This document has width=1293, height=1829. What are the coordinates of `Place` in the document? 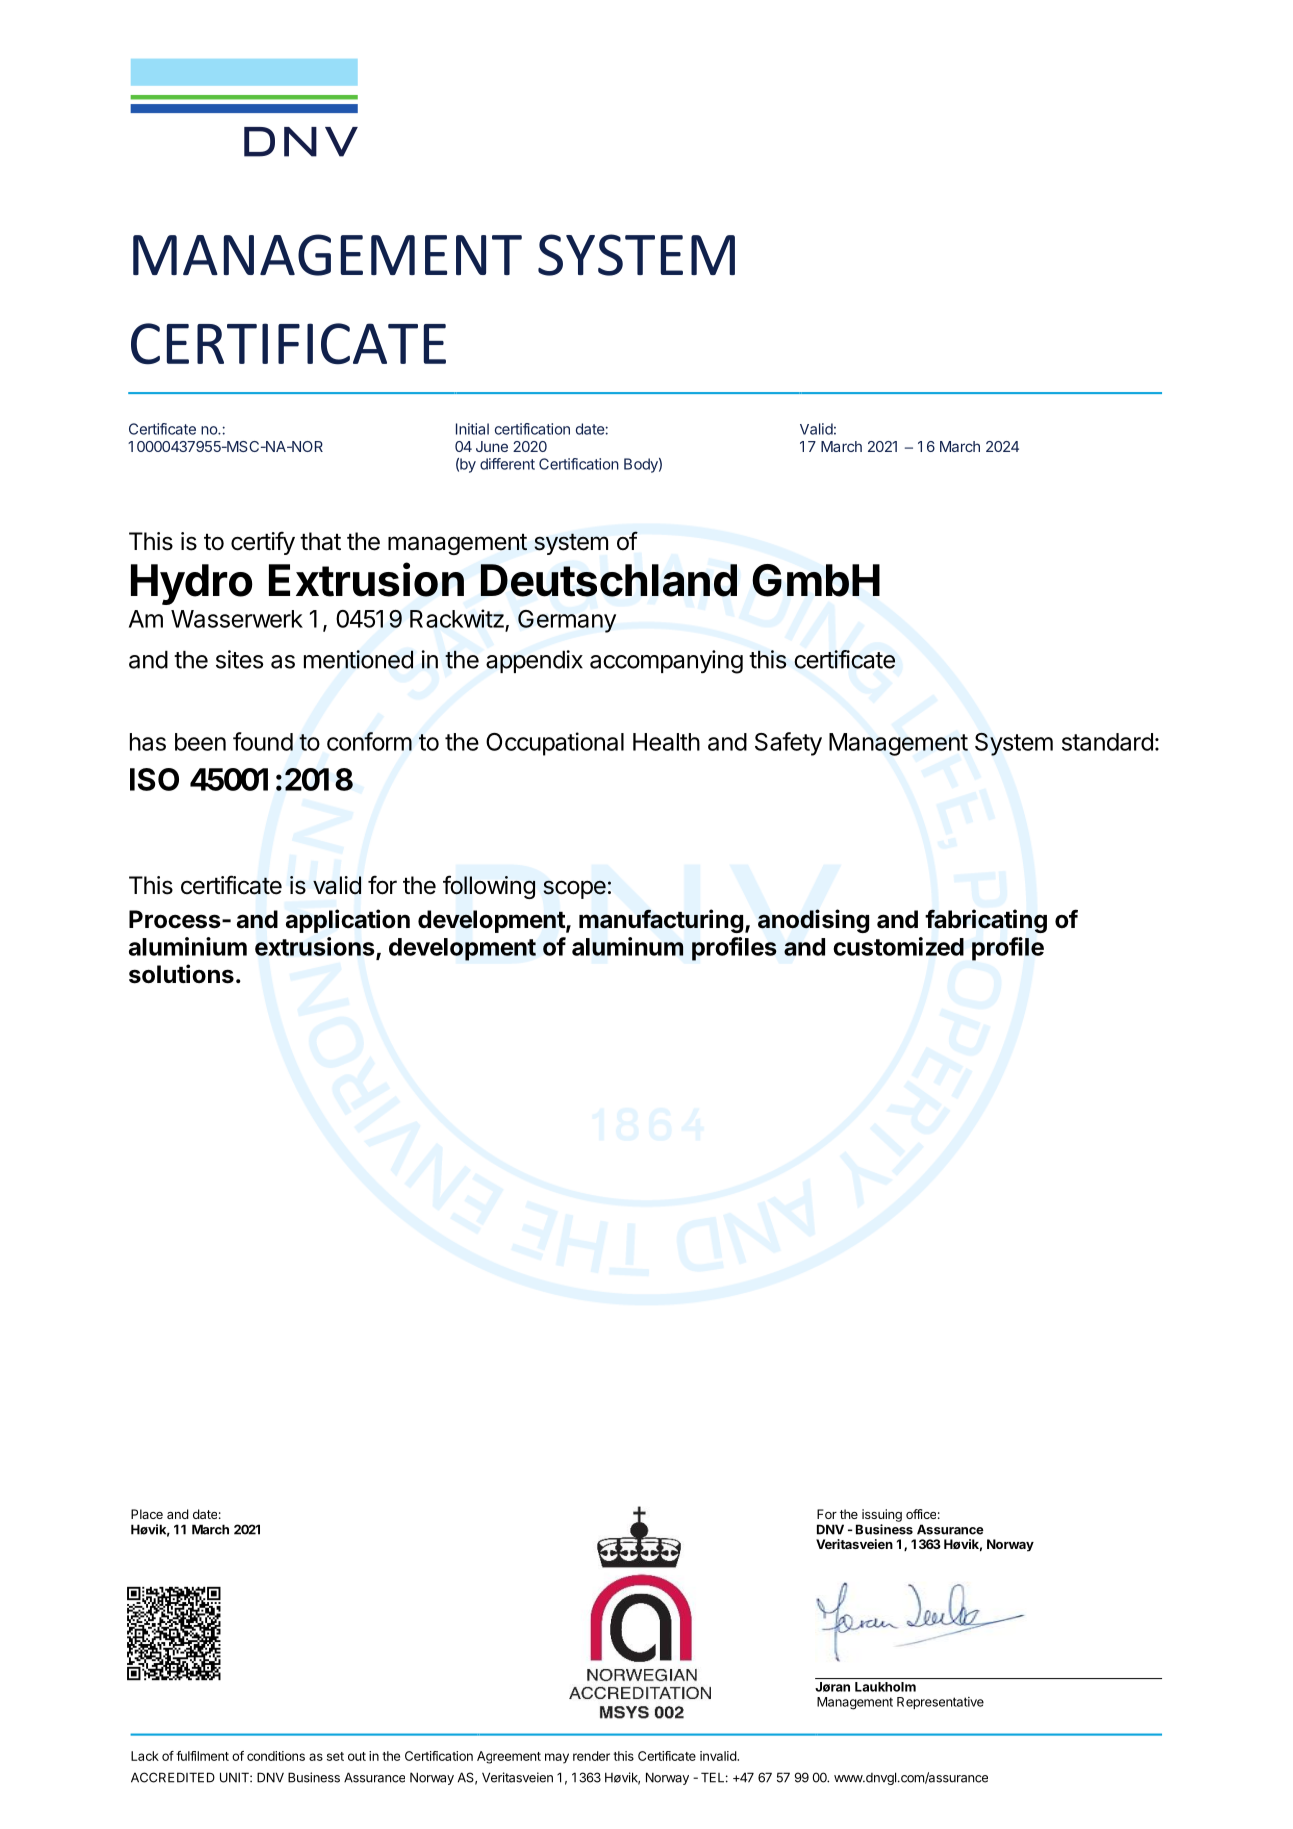 It's located at (147, 1514).
